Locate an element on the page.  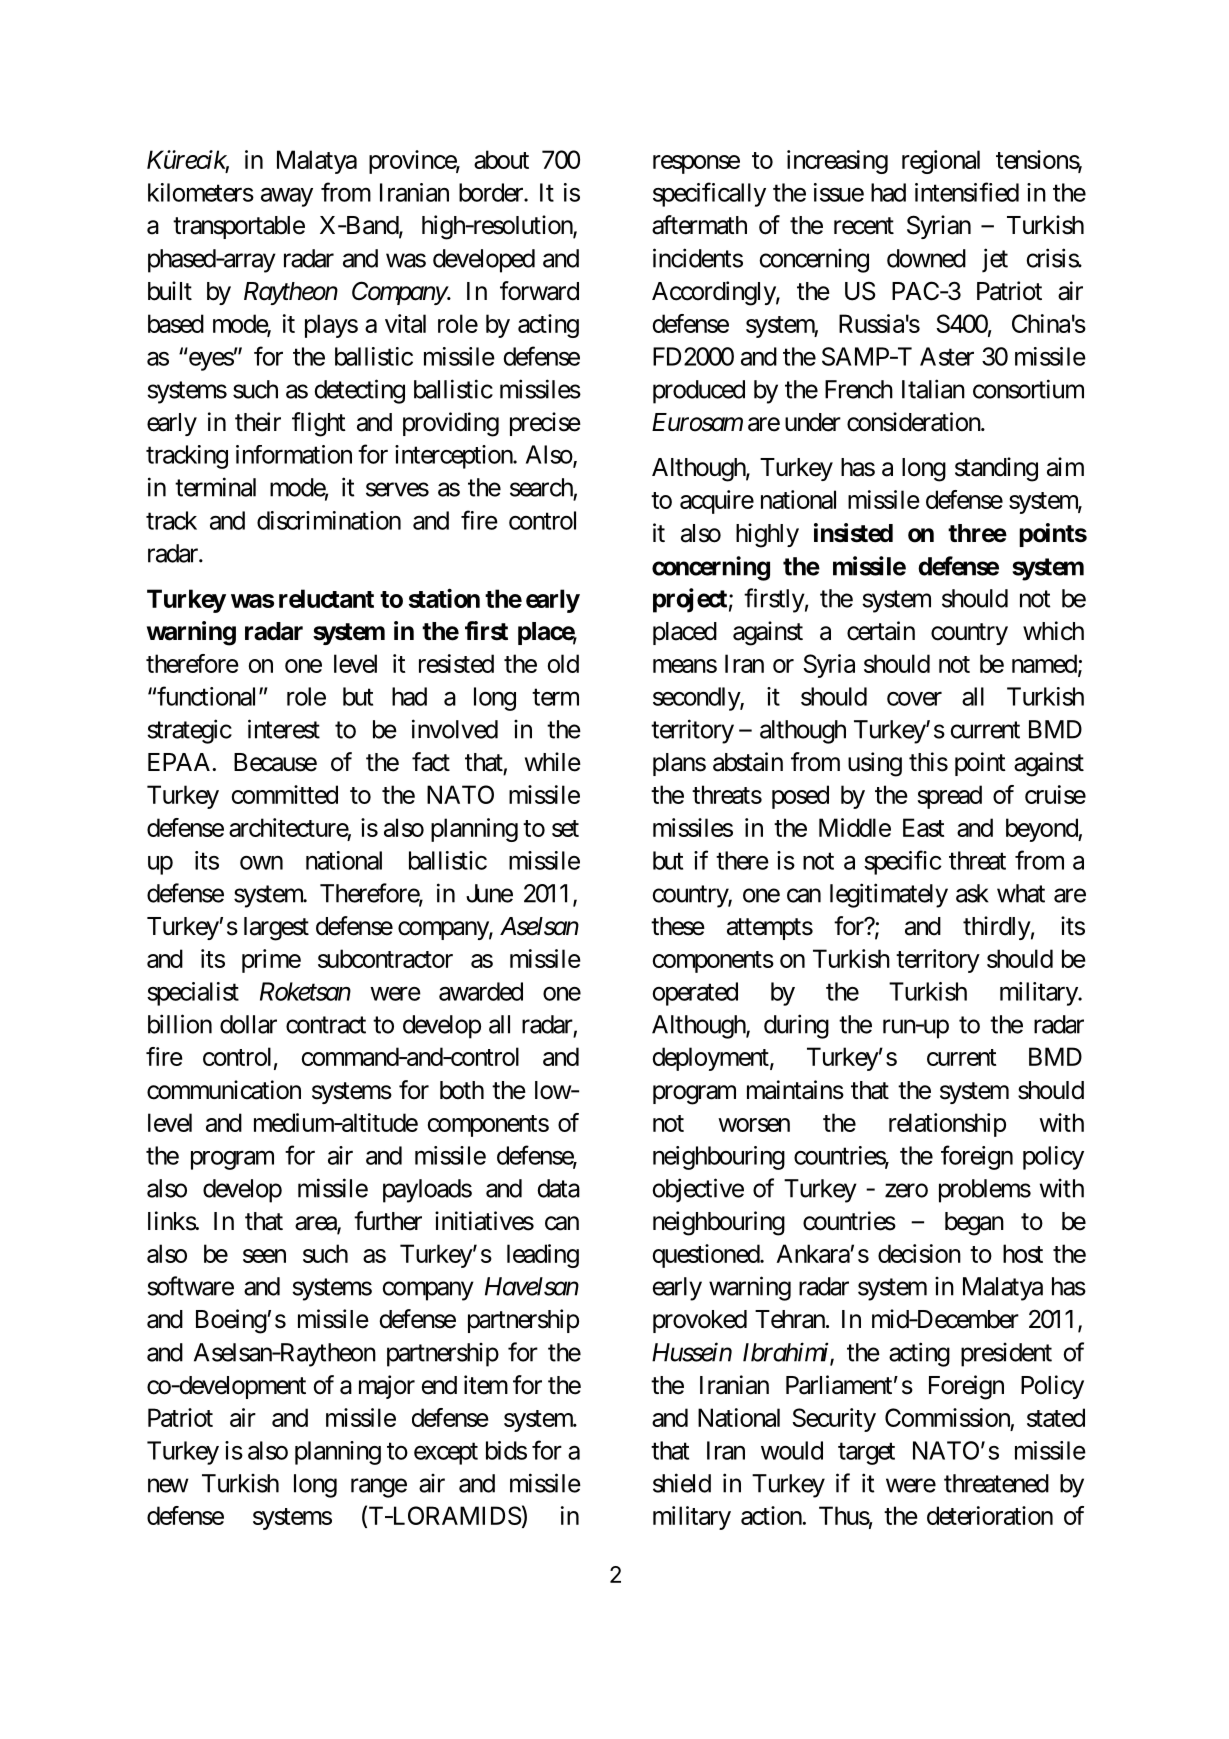
project is located at coordinates (690, 600).
